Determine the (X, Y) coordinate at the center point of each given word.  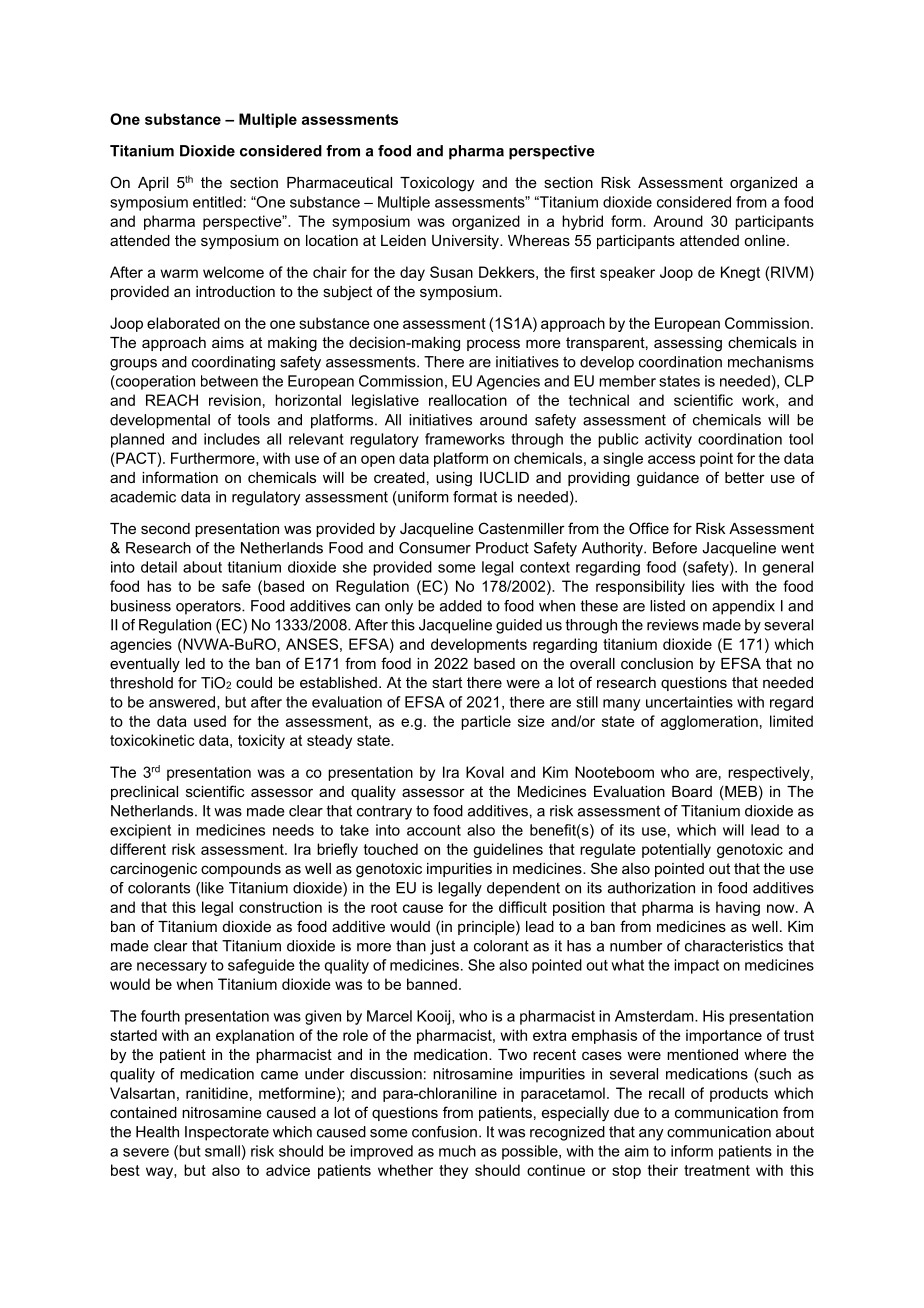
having (738, 908)
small (222, 1151)
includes (232, 439)
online (766, 240)
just (442, 947)
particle (486, 722)
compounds (241, 870)
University (466, 242)
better (745, 477)
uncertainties (689, 702)
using (454, 479)
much (457, 1151)
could (254, 682)
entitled (217, 202)
